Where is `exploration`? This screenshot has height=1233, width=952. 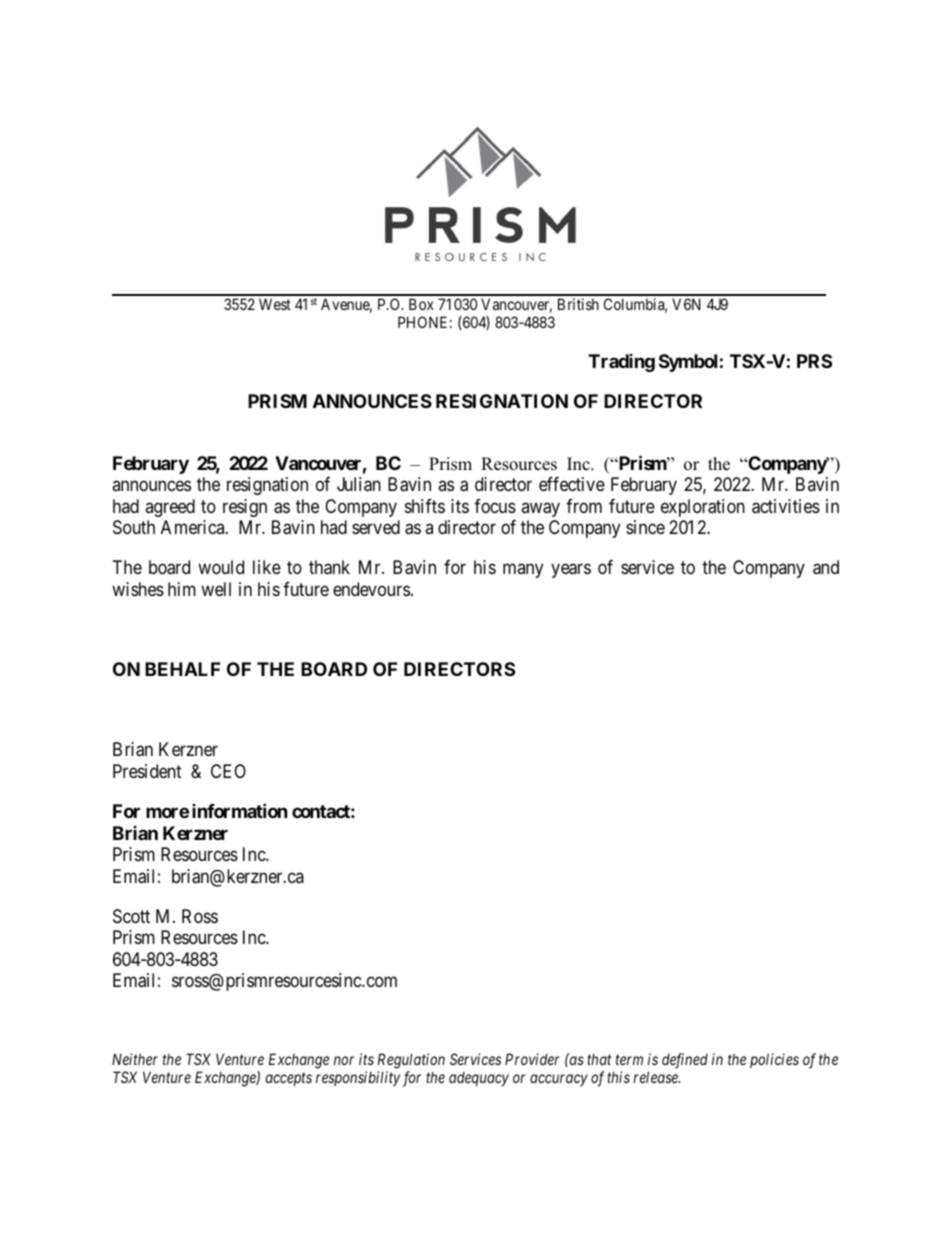 exploration is located at coordinates (703, 508).
